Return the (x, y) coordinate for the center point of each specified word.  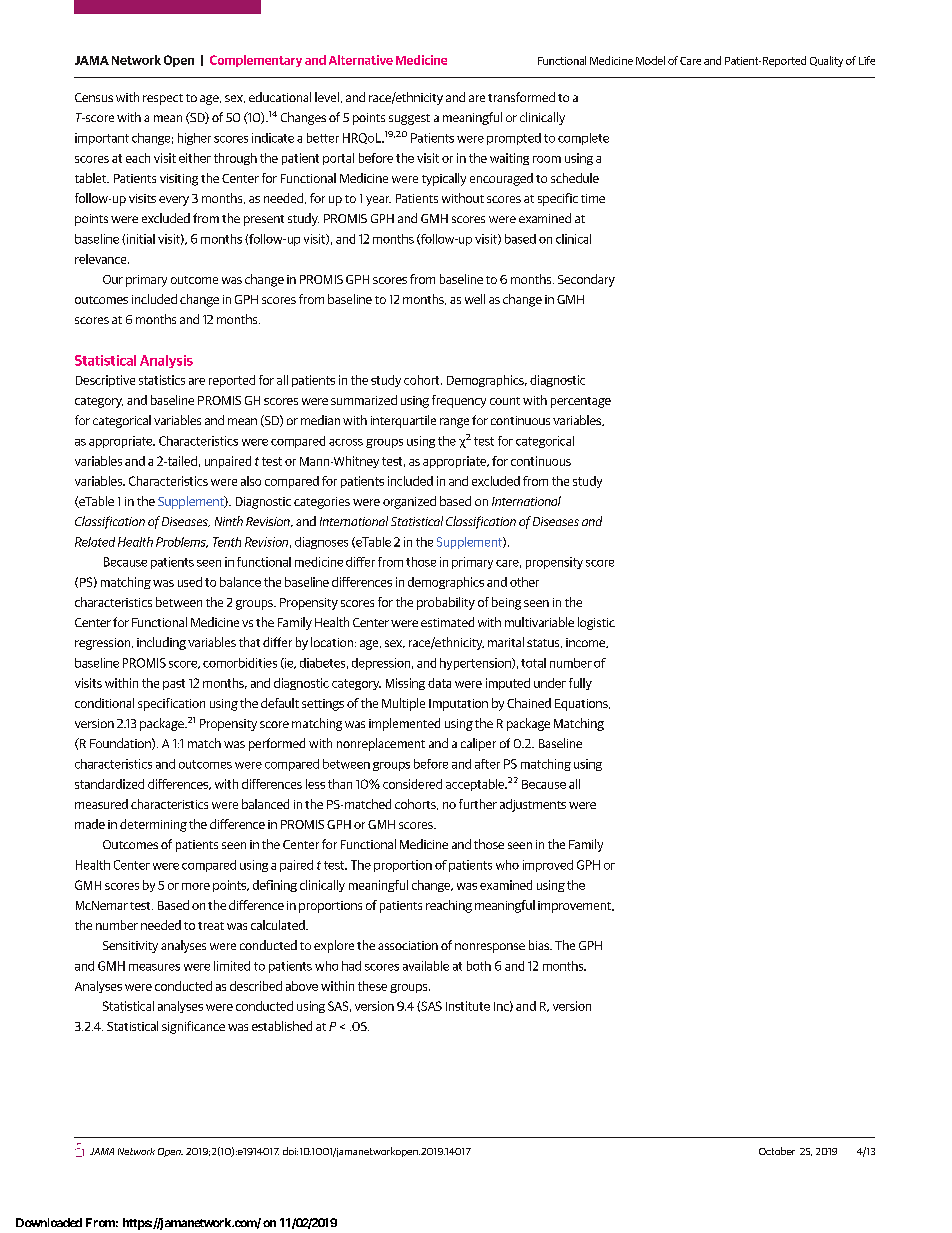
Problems (182, 542)
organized (409, 502)
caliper (478, 744)
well (475, 299)
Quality (826, 61)
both (479, 966)
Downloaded (49, 1222)
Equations (582, 705)
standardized (109, 784)
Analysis (166, 361)
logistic (596, 623)
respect (163, 99)
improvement (575, 907)
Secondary (586, 280)
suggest (409, 119)
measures (154, 967)
